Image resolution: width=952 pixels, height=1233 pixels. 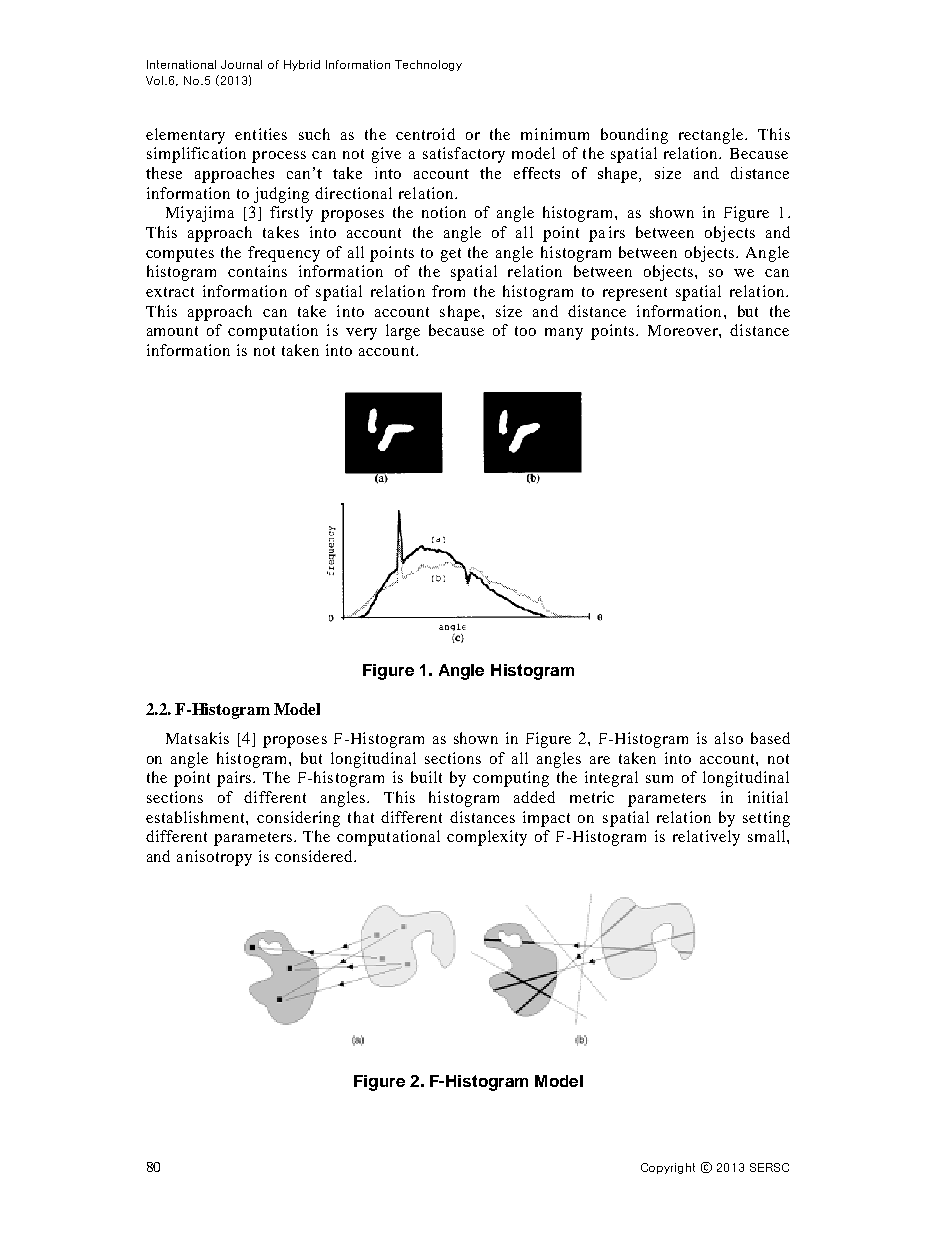 What do you see at coordinates (214, 858) in the image?
I see `anisotropy` at bounding box center [214, 858].
